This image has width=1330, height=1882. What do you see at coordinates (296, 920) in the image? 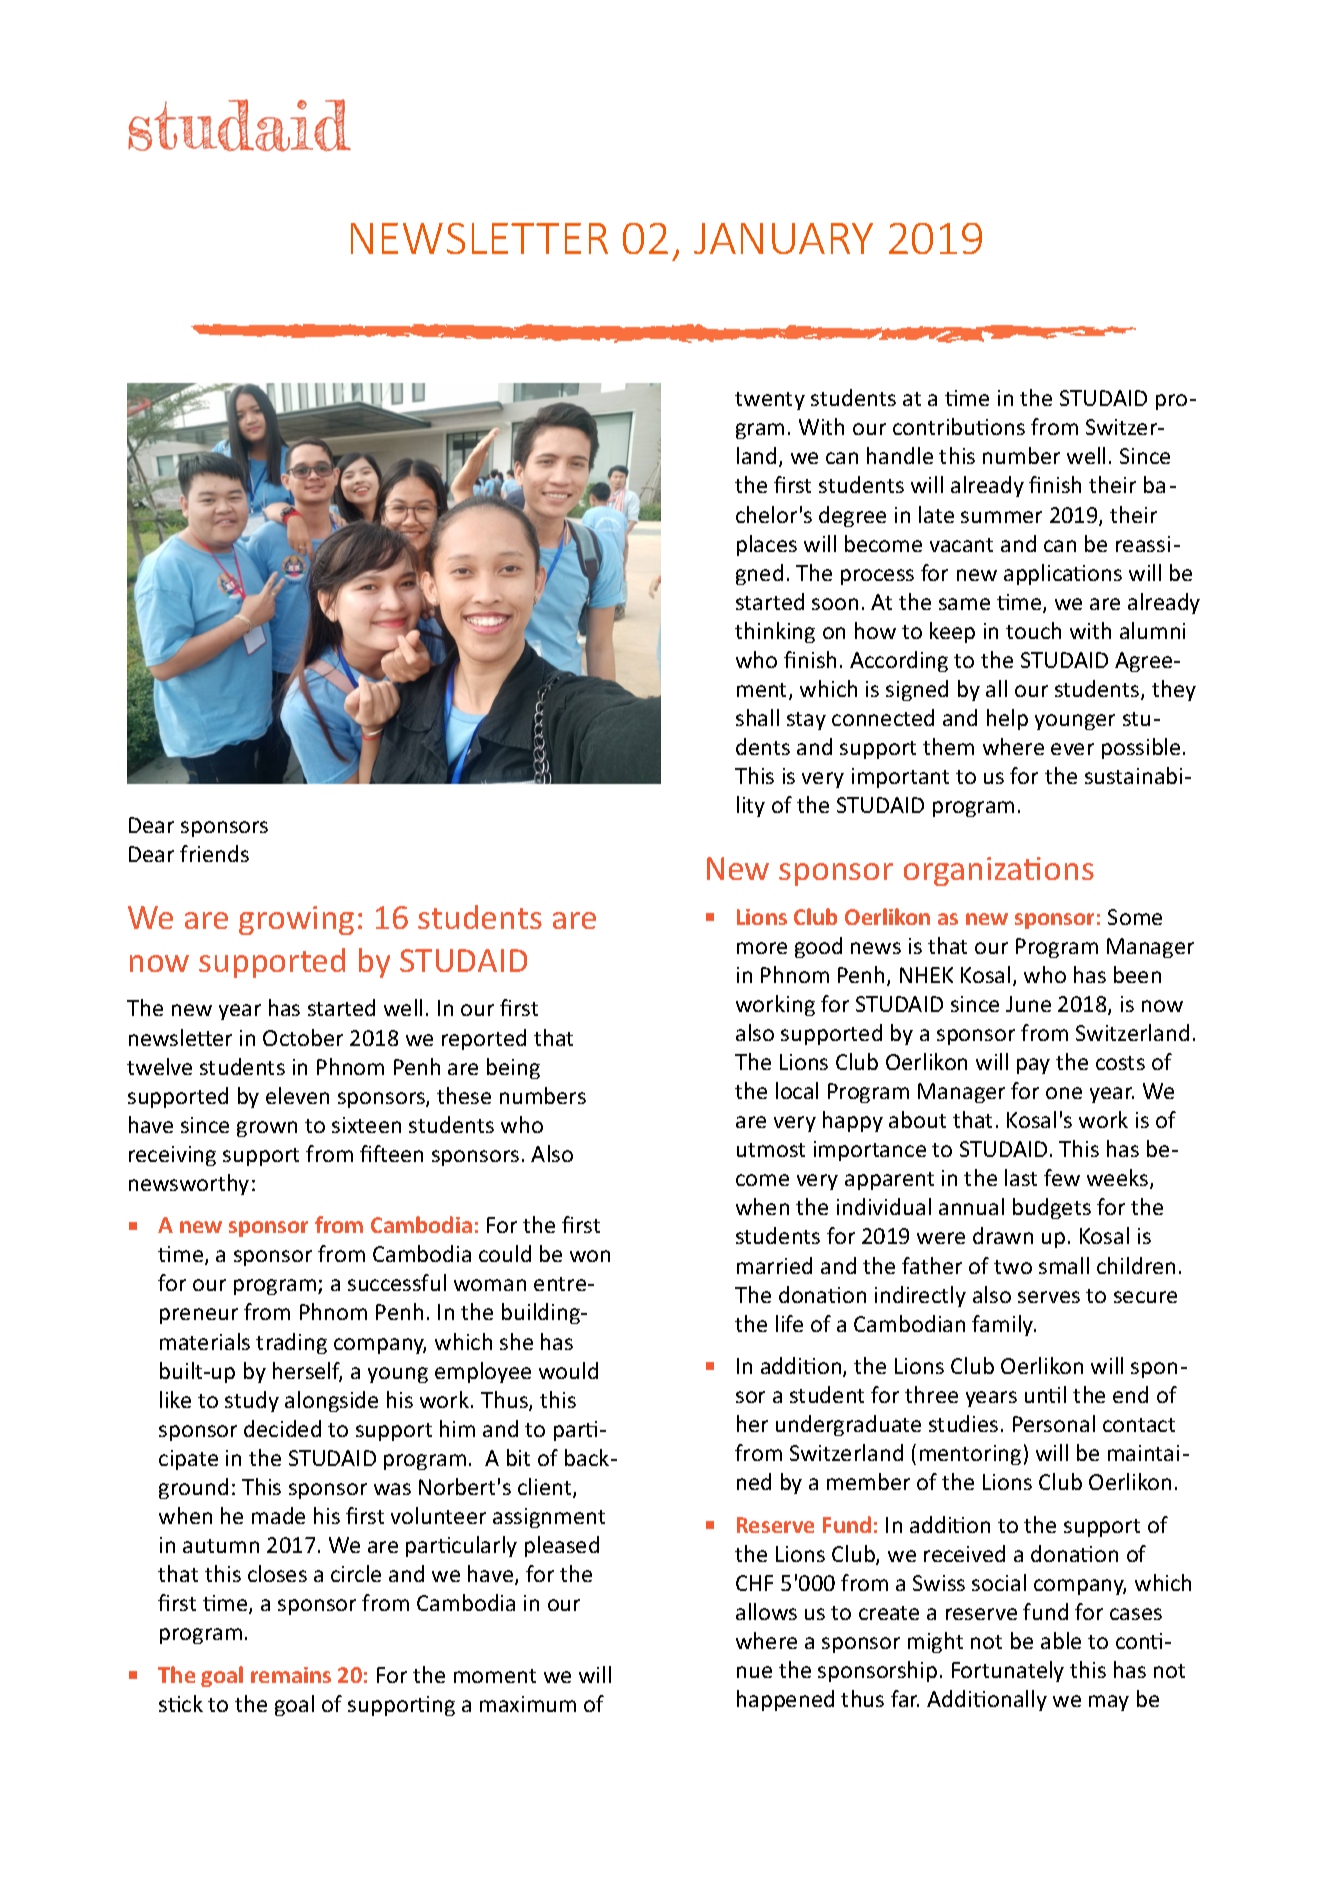
I see `growing` at bounding box center [296, 920].
